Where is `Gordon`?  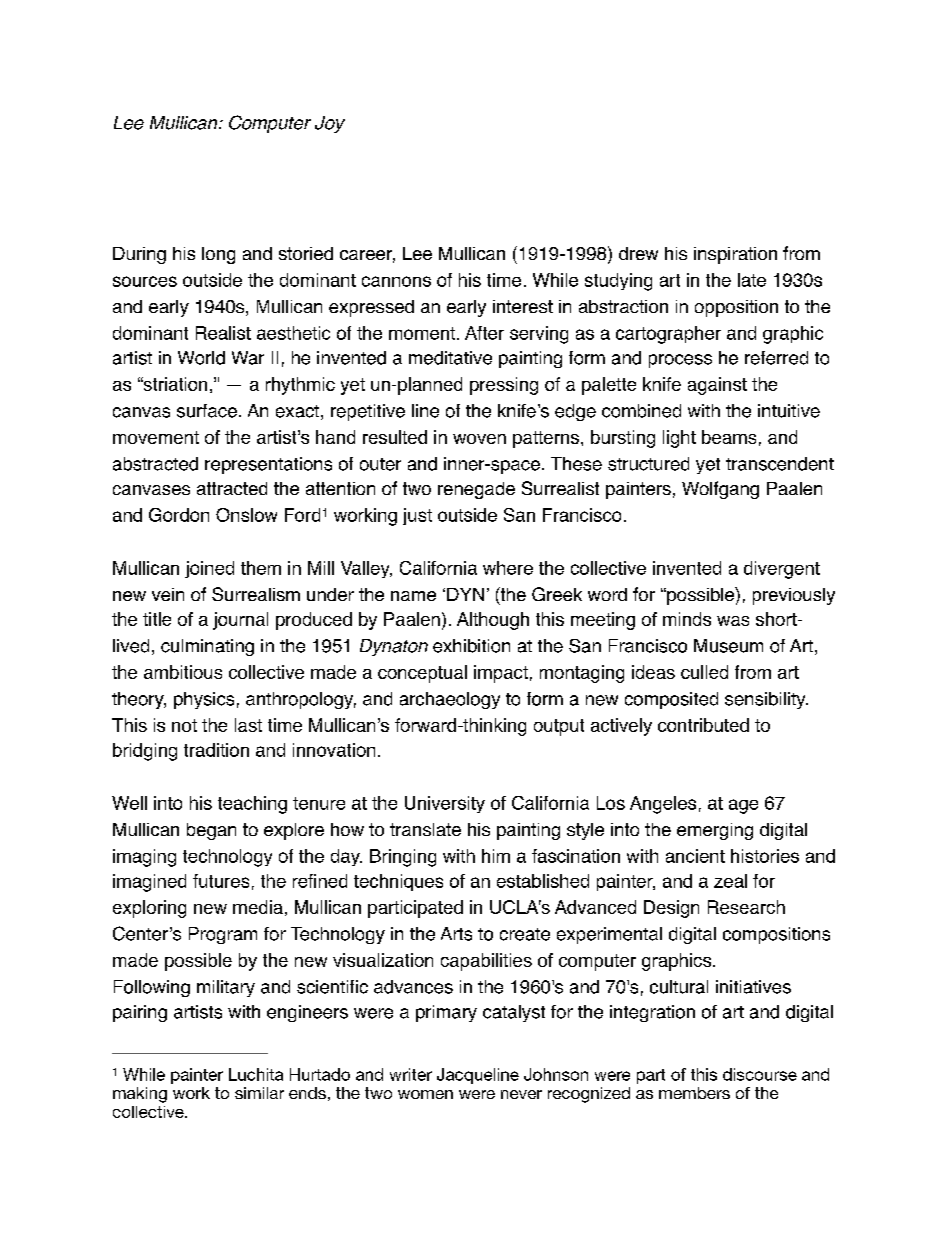 Gordon is located at coordinates (179, 515).
